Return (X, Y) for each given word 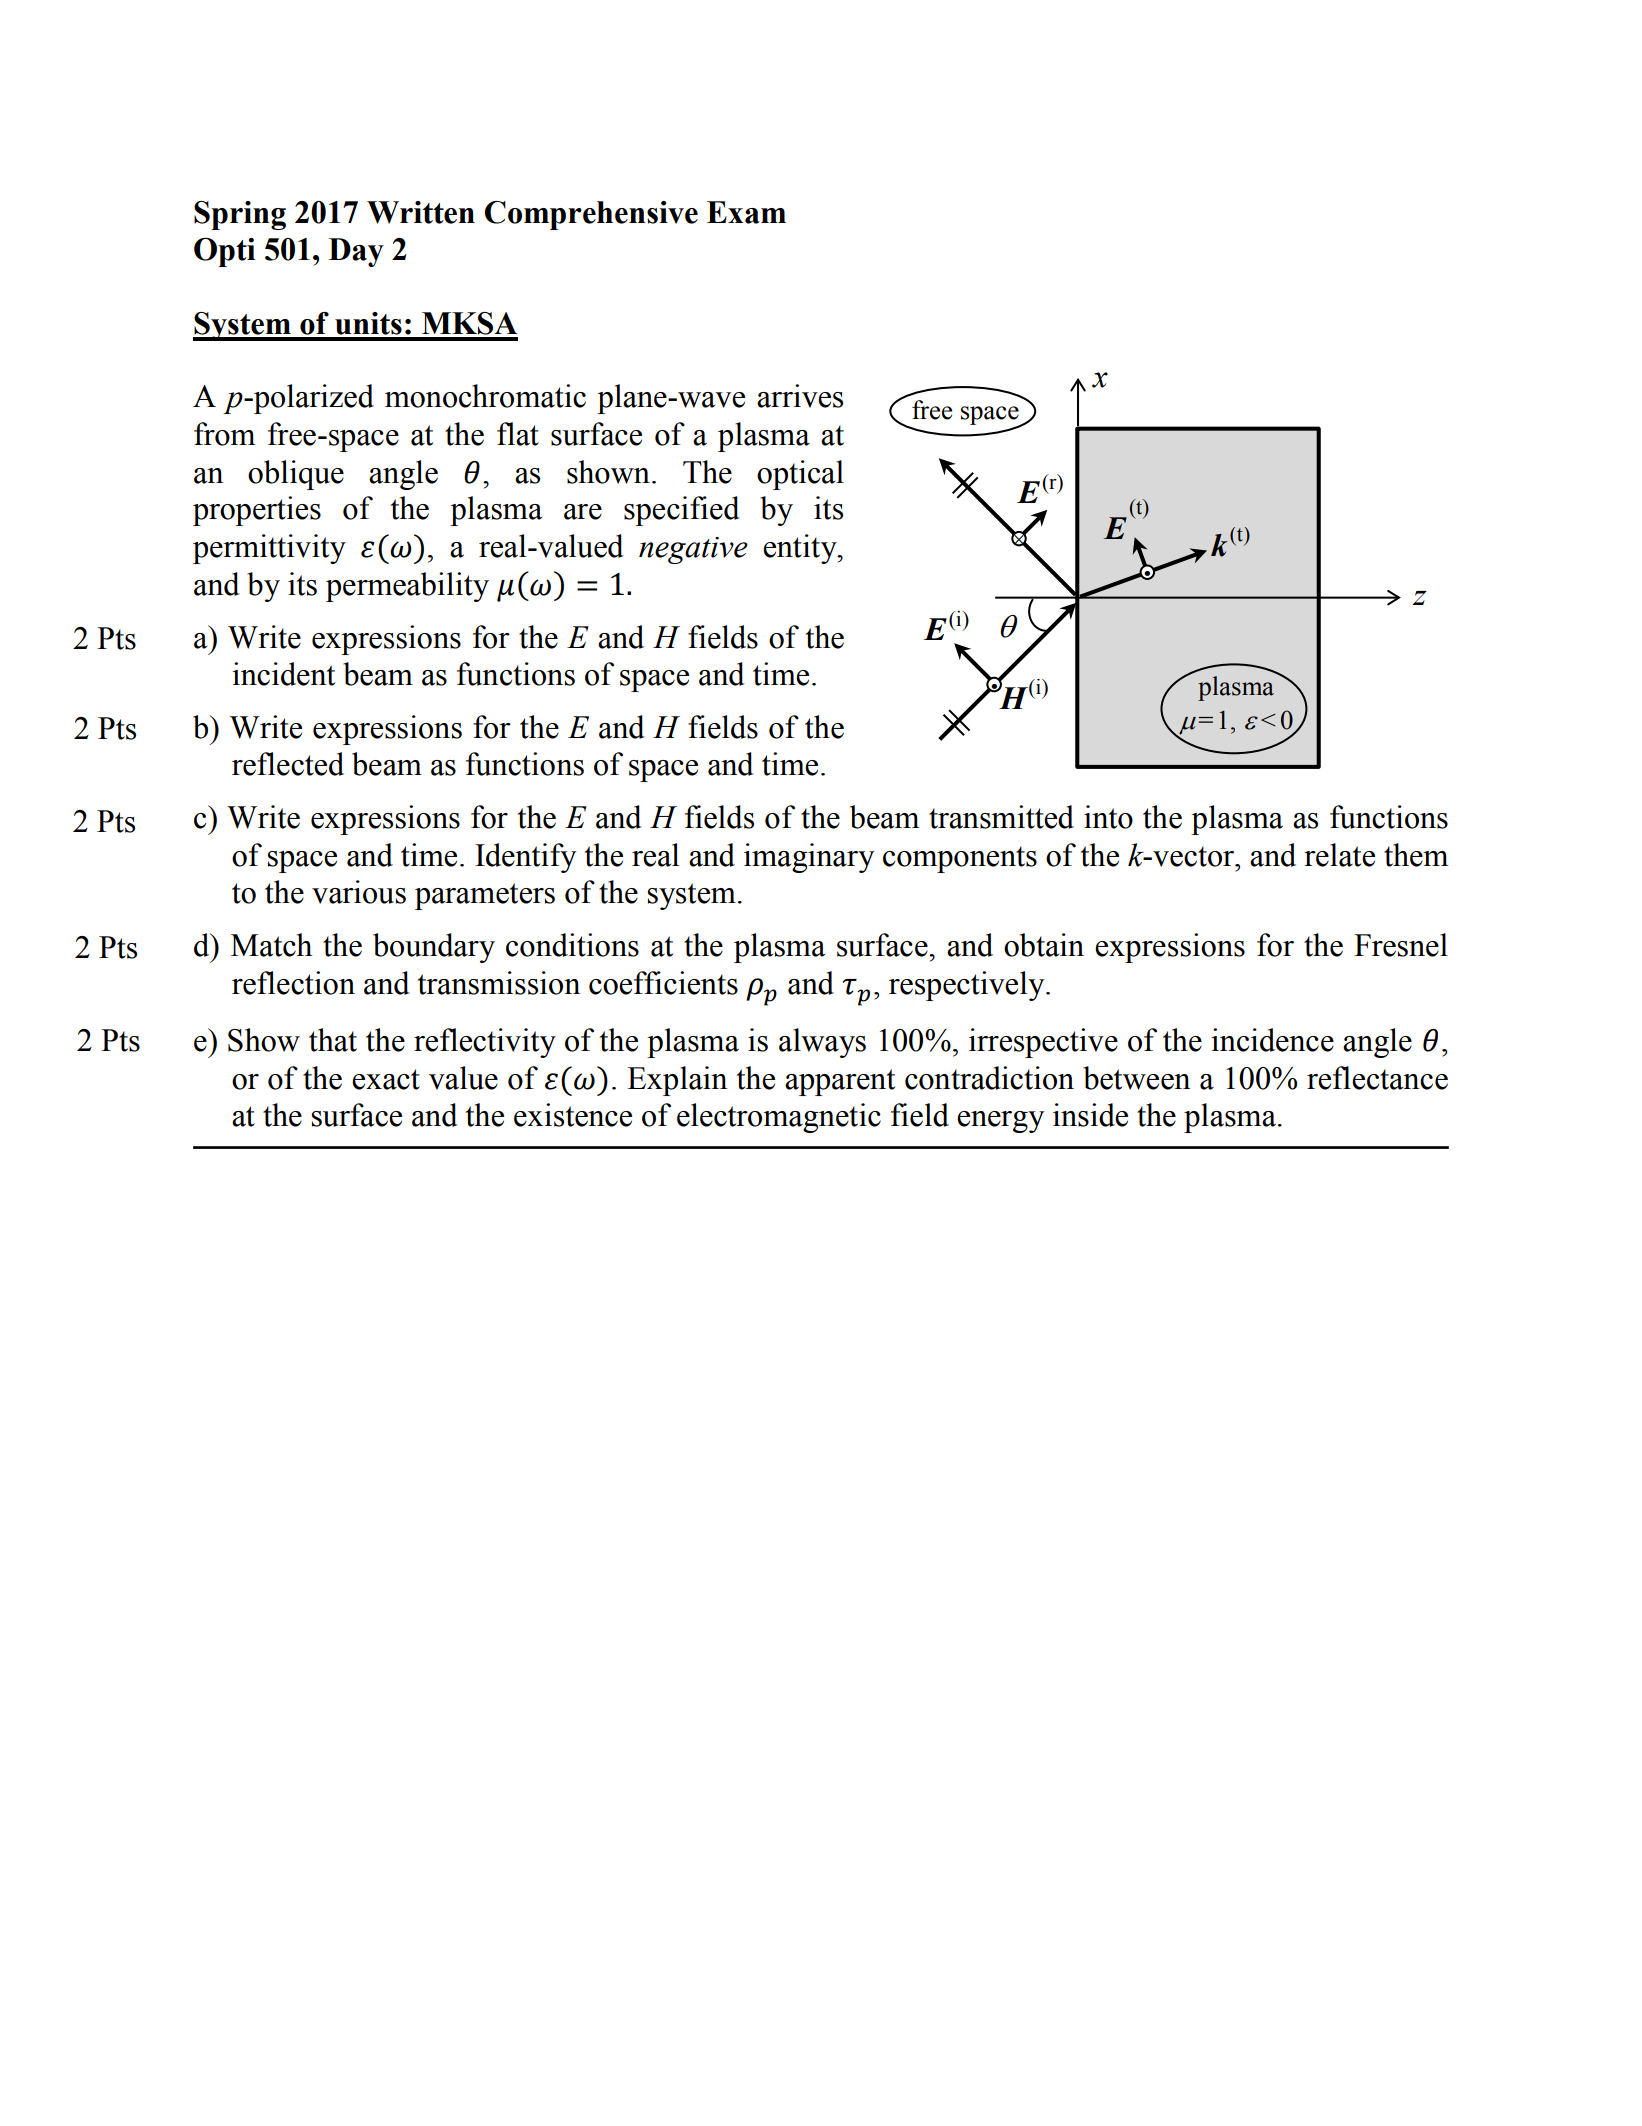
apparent (840, 1082)
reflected (288, 764)
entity (801, 549)
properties (257, 511)
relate (1339, 855)
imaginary (809, 858)
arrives (800, 396)
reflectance (1377, 1078)
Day (356, 252)
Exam (746, 212)
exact (386, 1079)
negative (693, 550)
